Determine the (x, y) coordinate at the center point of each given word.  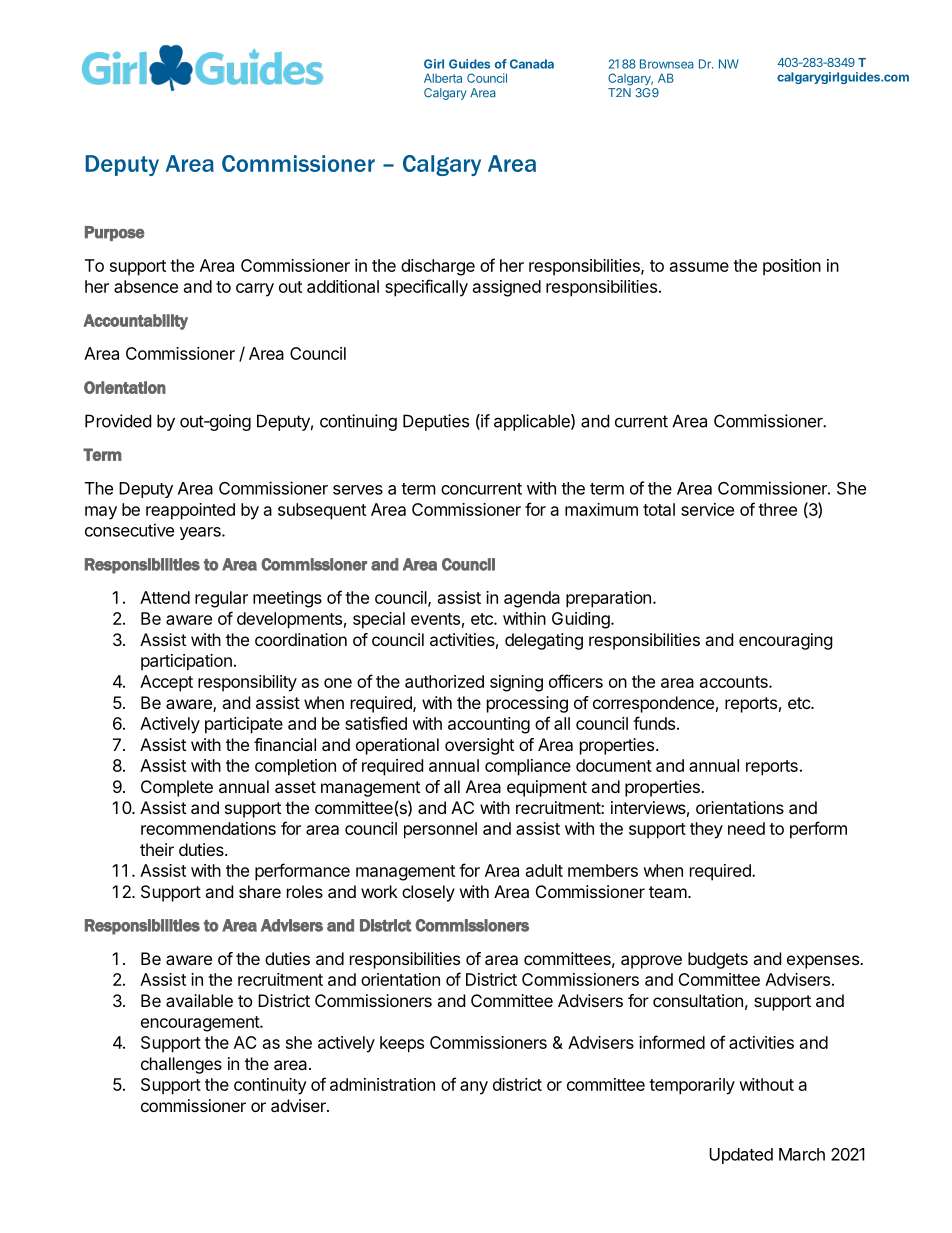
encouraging (786, 641)
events (435, 619)
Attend (165, 597)
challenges (181, 1065)
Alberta (443, 78)
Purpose (115, 233)
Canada (532, 64)
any (474, 1088)
